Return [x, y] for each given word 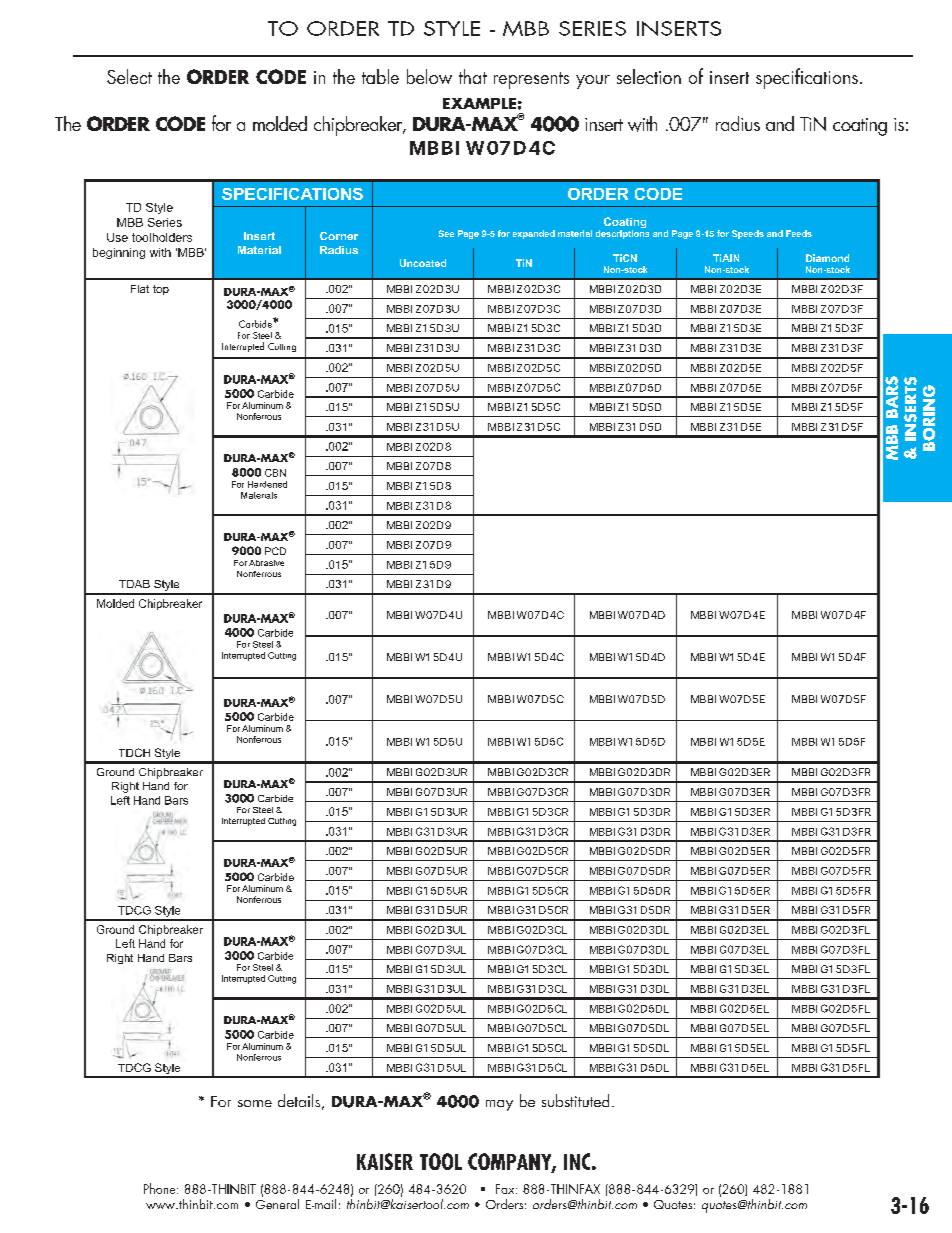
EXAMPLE [479, 103]
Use [117, 237]
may [499, 1105]
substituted [575, 1100]
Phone [161, 1188]
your [593, 82]
